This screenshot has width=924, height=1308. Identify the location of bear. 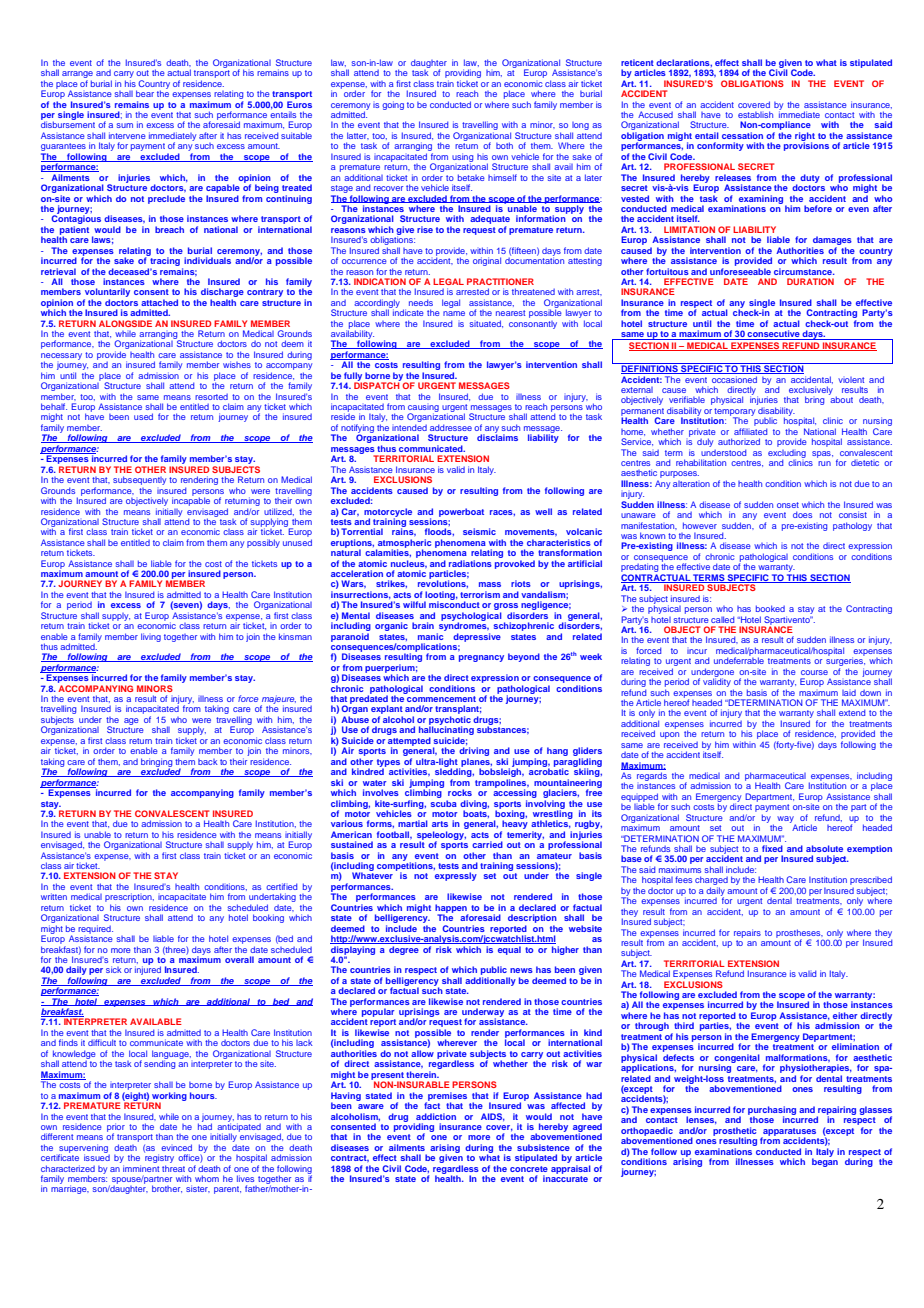
(145, 93).
